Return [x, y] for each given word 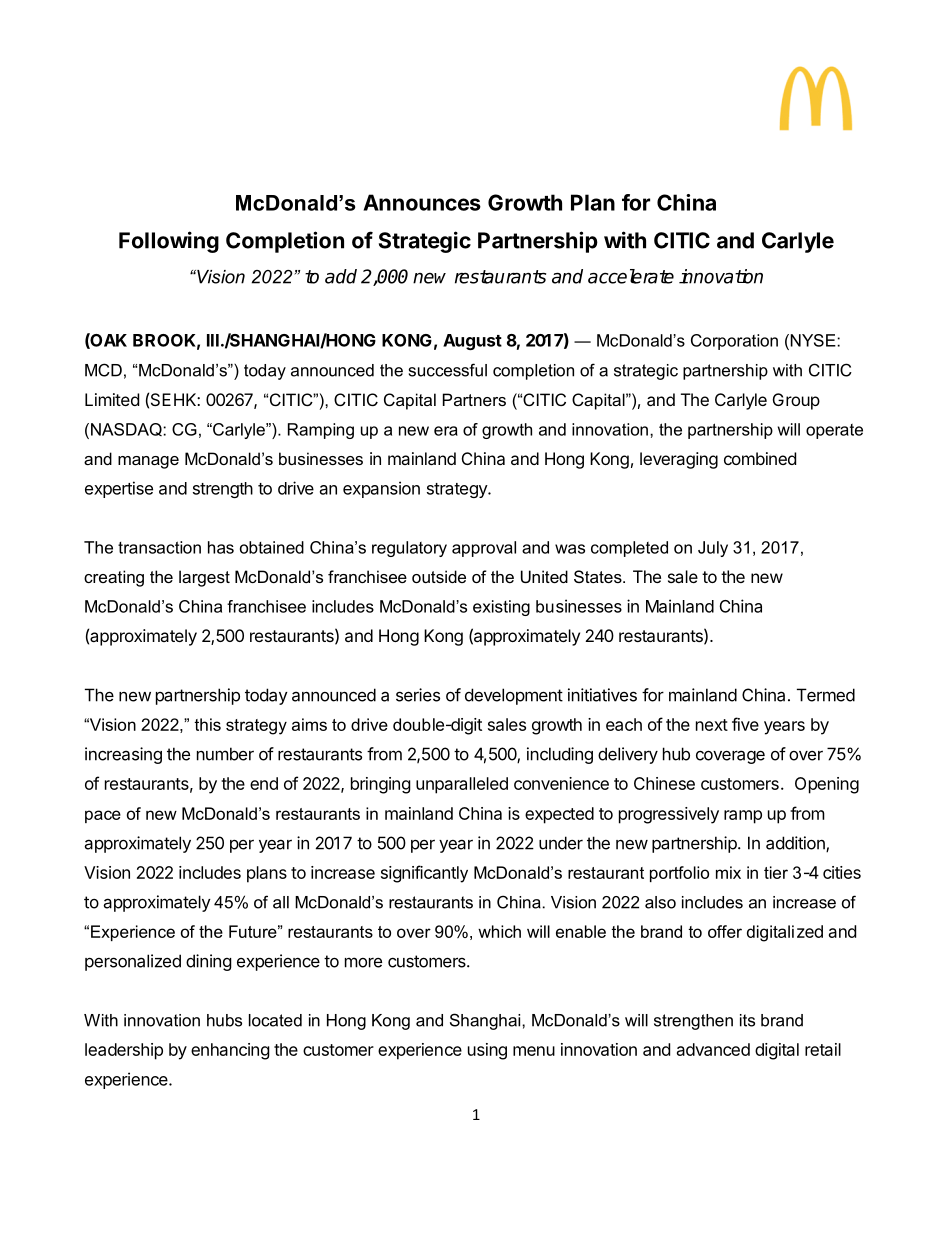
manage [148, 462]
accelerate [631, 276]
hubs [224, 1020]
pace [103, 816]
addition [796, 844]
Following [169, 242]
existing [501, 608]
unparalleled [462, 785]
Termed [826, 695]
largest [204, 578]
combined [760, 458]
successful [448, 370]
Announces [422, 202]
